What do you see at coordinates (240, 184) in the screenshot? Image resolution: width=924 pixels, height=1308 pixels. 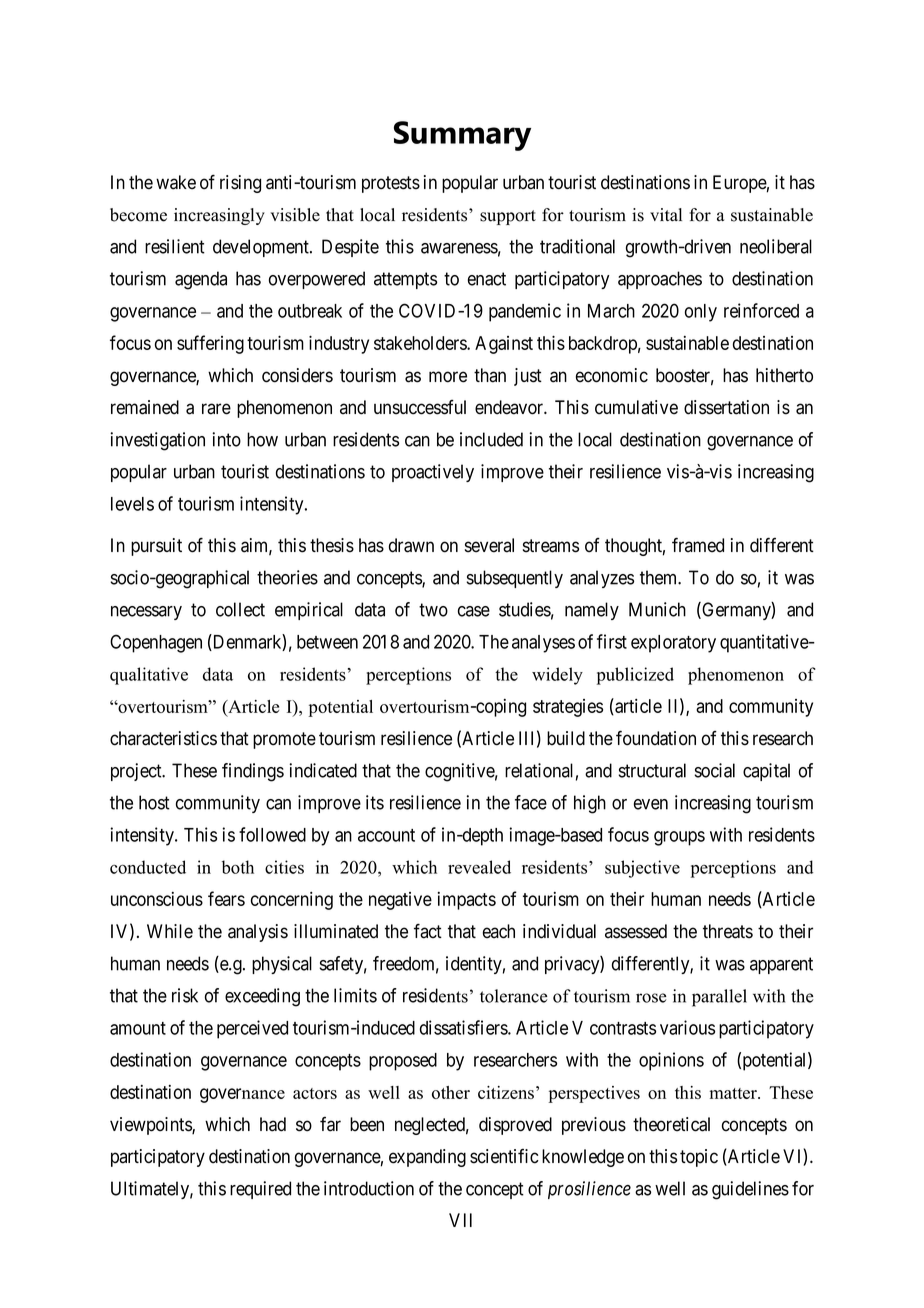 I see `rising` at bounding box center [240, 184].
